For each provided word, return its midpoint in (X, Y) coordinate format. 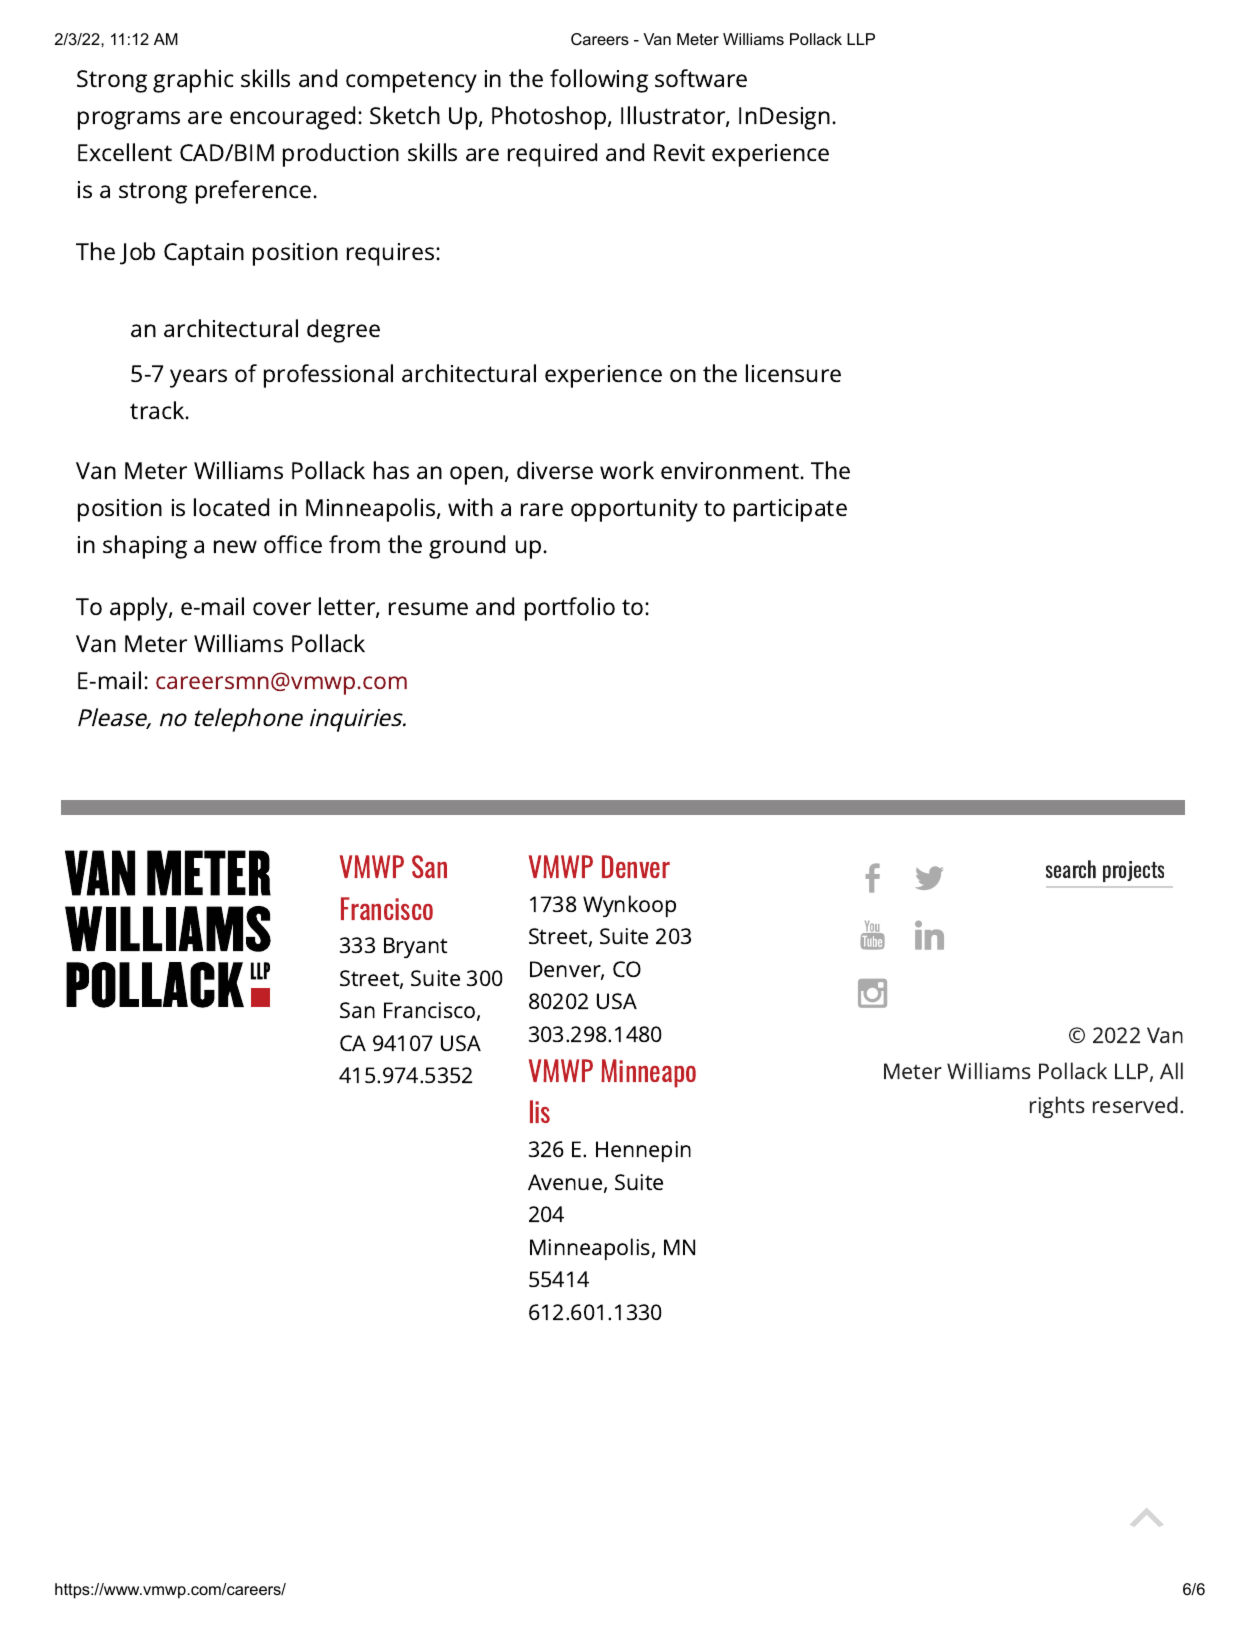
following (599, 81)
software (701, 78)
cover (282, 608)
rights (1057, 1107)
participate (790, 510)
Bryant (415, 947)
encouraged (292, 118)
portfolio (570, 609)
